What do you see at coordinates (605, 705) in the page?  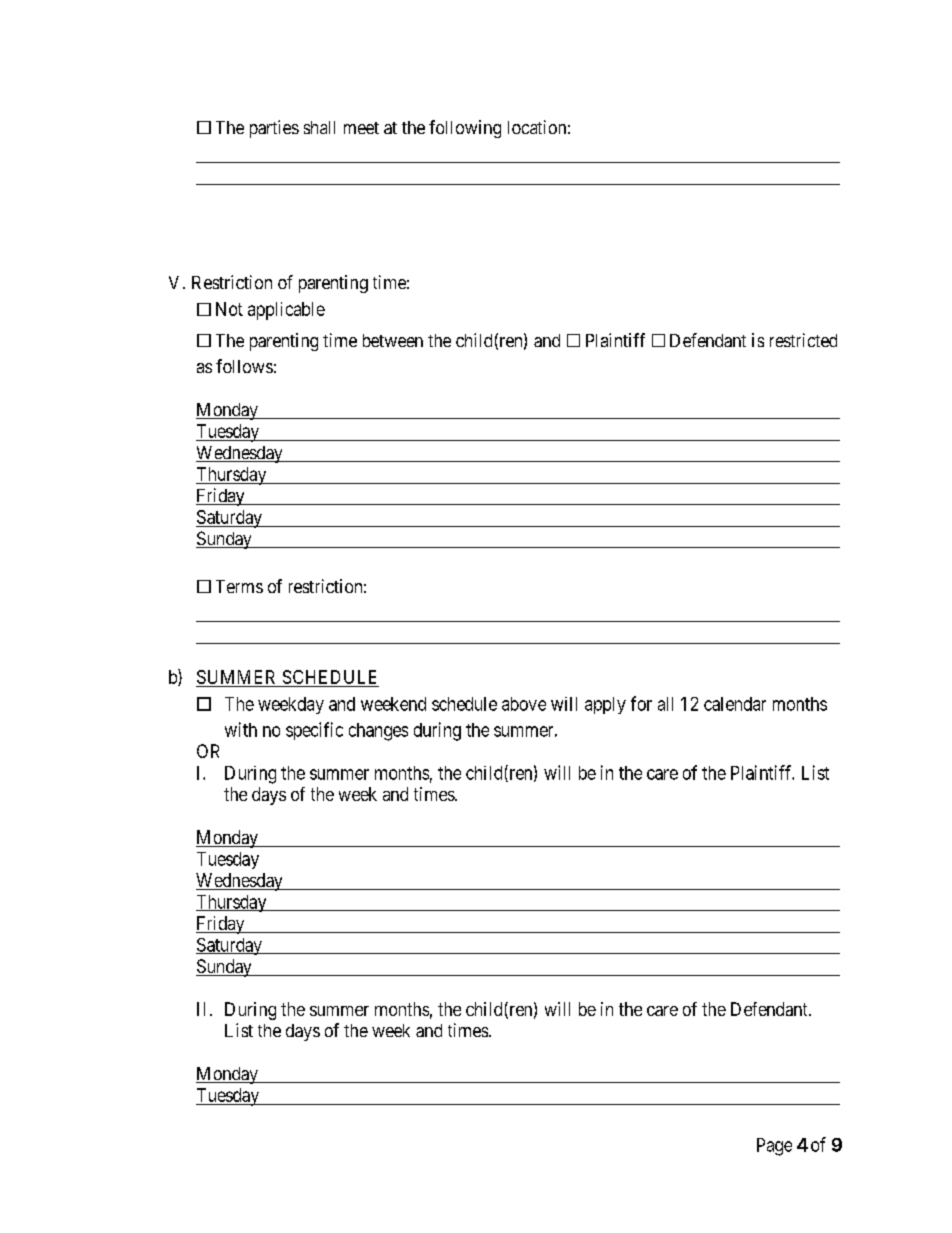 I see `apply` at bounding box center [605, 705].
